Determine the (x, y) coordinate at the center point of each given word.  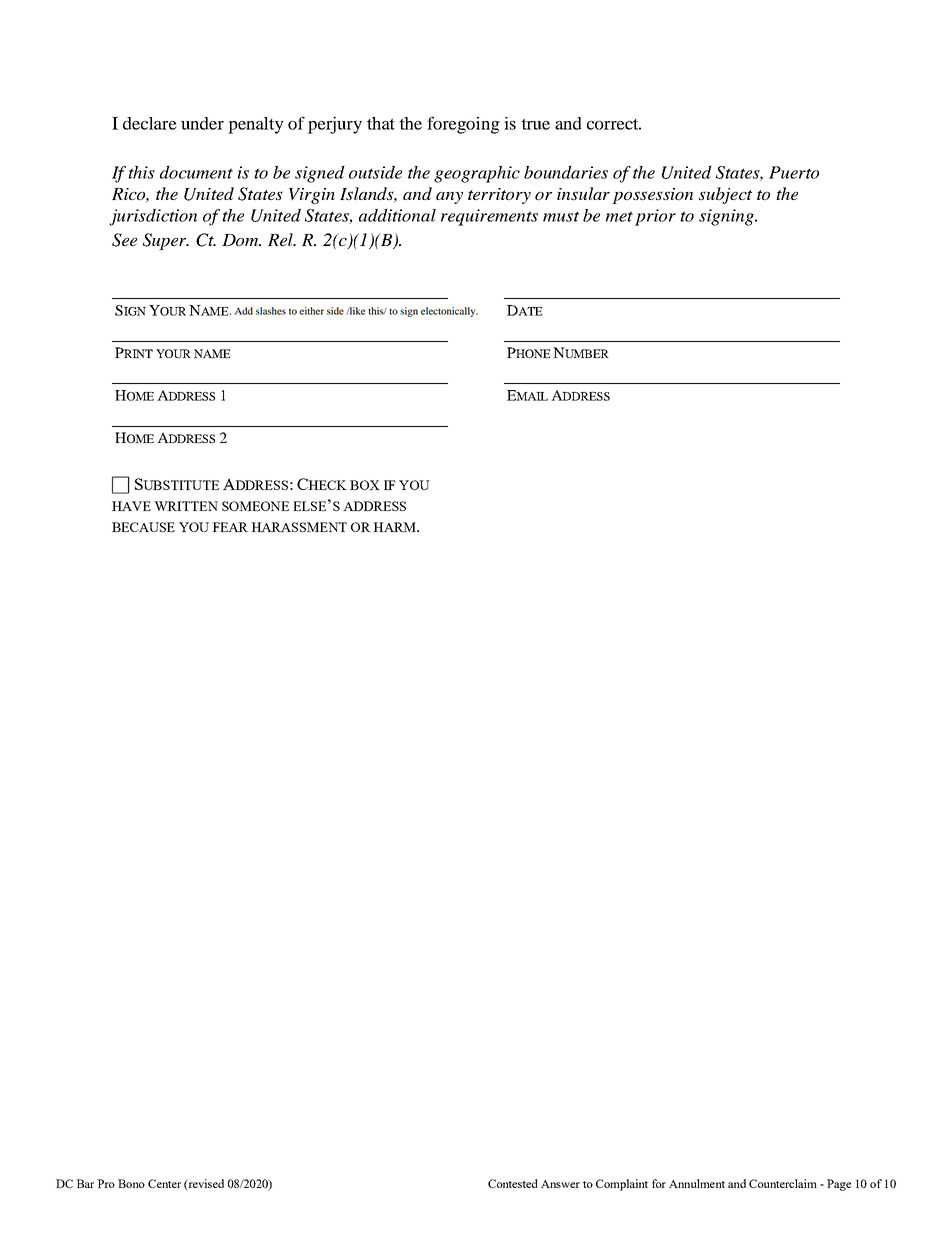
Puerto (794, 172)
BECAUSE (143, 527)
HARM (395, 527)
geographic (477, 174)
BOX (365, 485)
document (196, 172)
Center (164, 1183)
